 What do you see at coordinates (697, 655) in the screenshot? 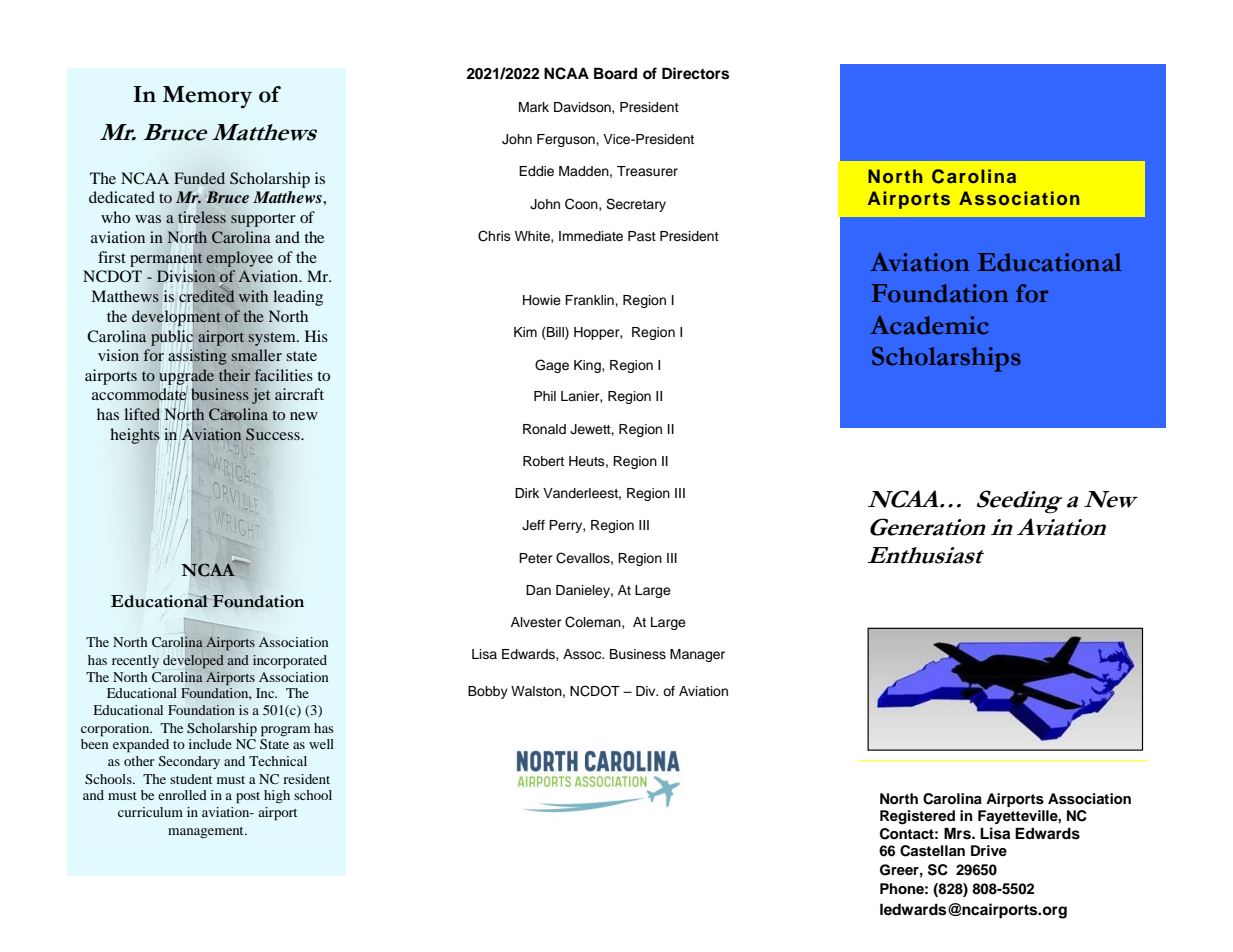
I see `Manager` at bounding box center [697, 655].
